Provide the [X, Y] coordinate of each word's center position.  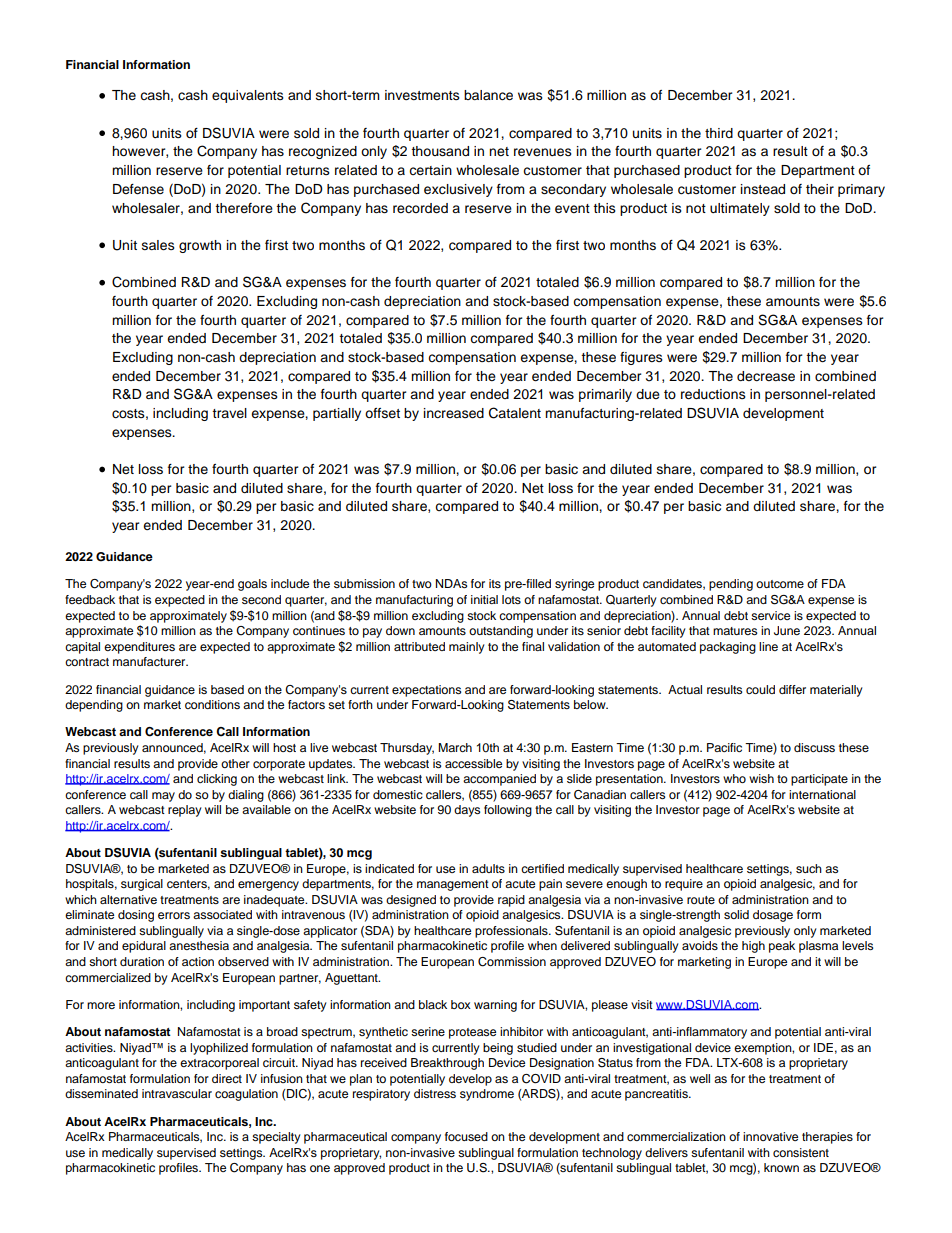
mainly [467, 648]
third [719, 133]
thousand [440, 151]
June [787, 631]
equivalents [248, 96]
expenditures [139, 648]
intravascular [177, 1093]
